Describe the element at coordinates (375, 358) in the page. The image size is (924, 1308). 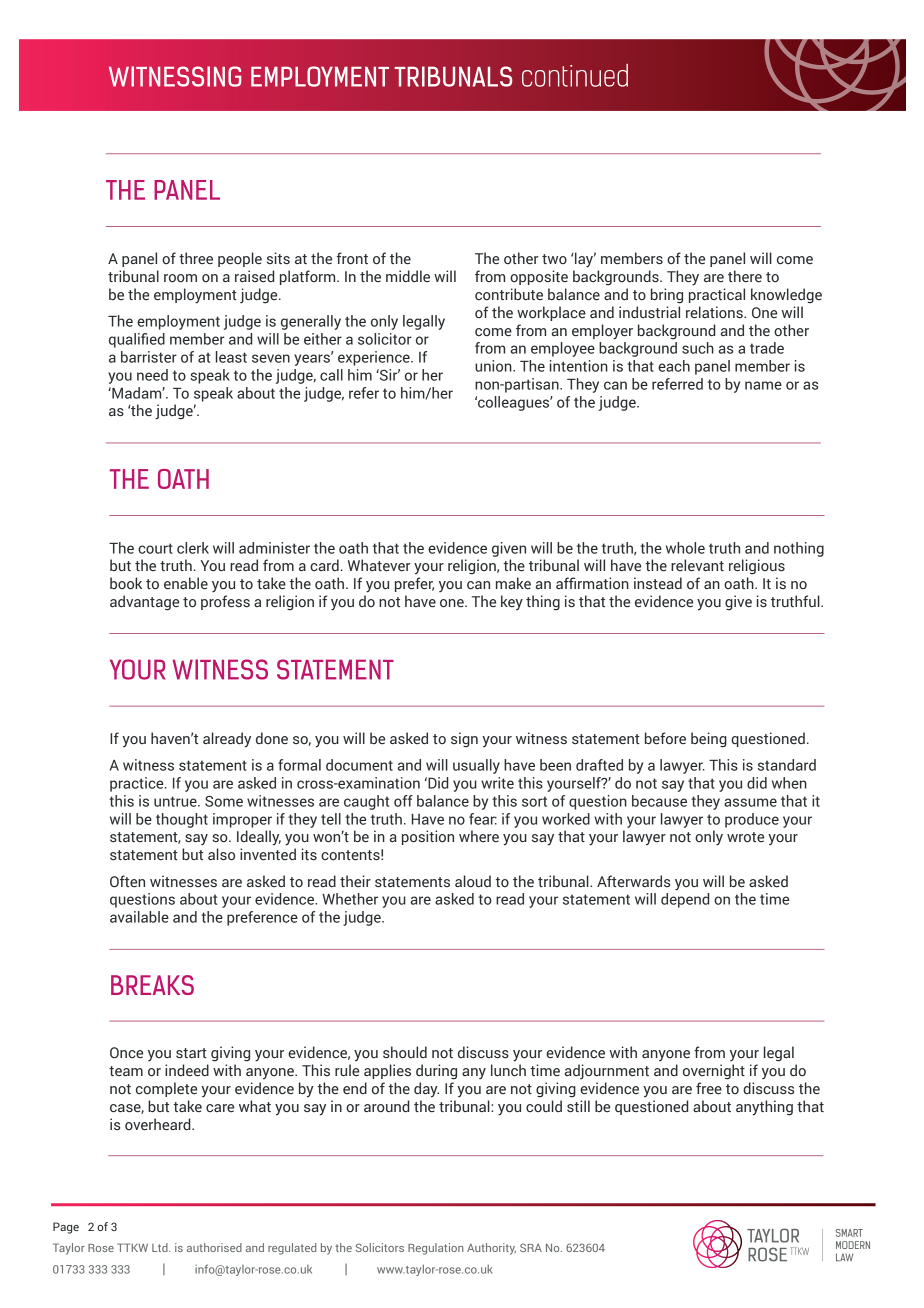
I see `experience` at that location.
